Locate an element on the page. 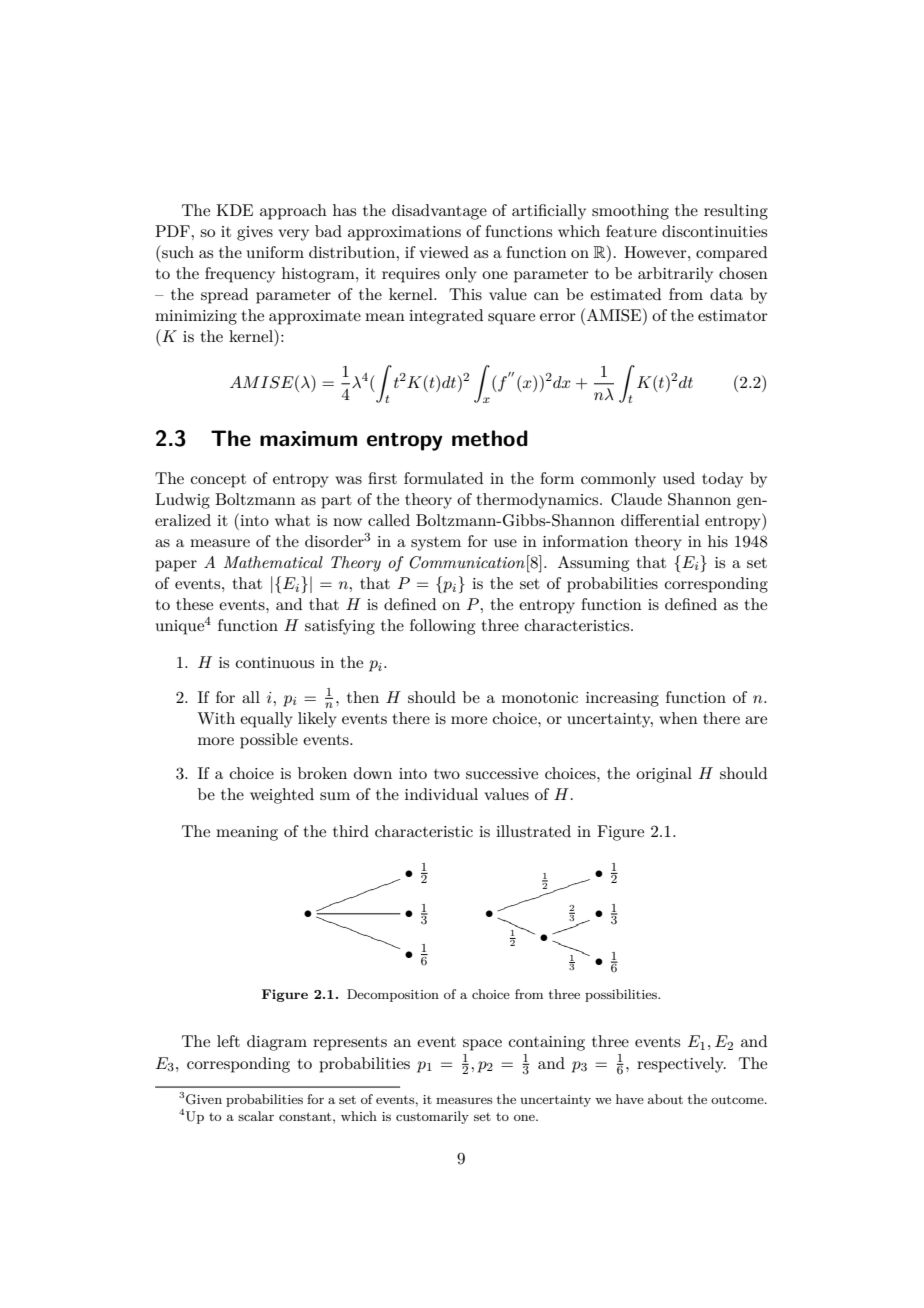 Image resolution: width=924 pixels, height=1308 pixels. concept is located at coordinates (218, 481).
